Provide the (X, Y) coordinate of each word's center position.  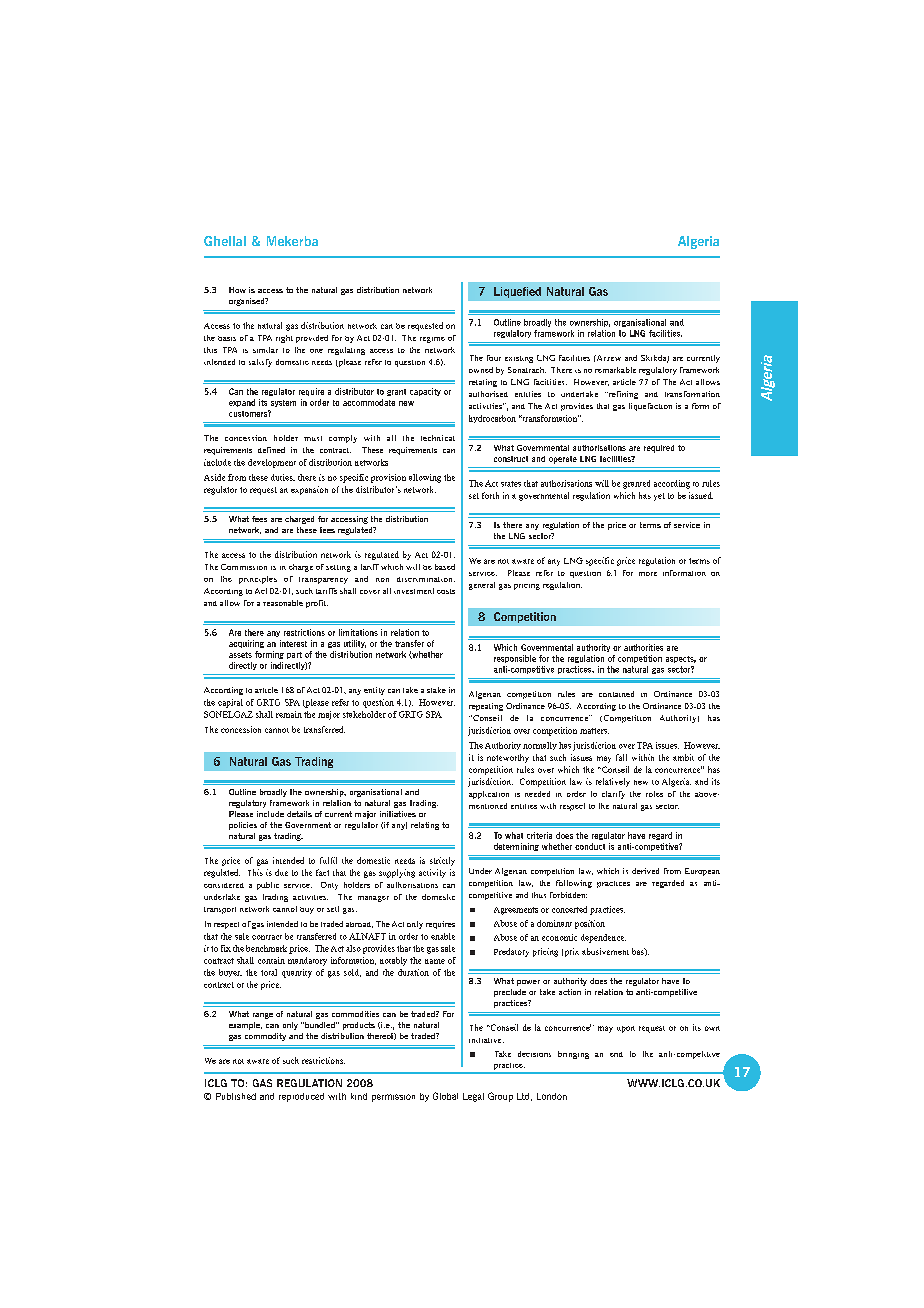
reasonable (283, 603)
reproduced (301, 1097)
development (272, 463)
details (299, 814)
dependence (603, 938)
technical (438, 438)
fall (621, 757)
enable (443, 936)
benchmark (266, 948)
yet (659, 497)
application (489, 795)
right (284, 339)
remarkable (615, 370)
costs (446, 591)
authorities (643, 647)
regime (432, 340)
